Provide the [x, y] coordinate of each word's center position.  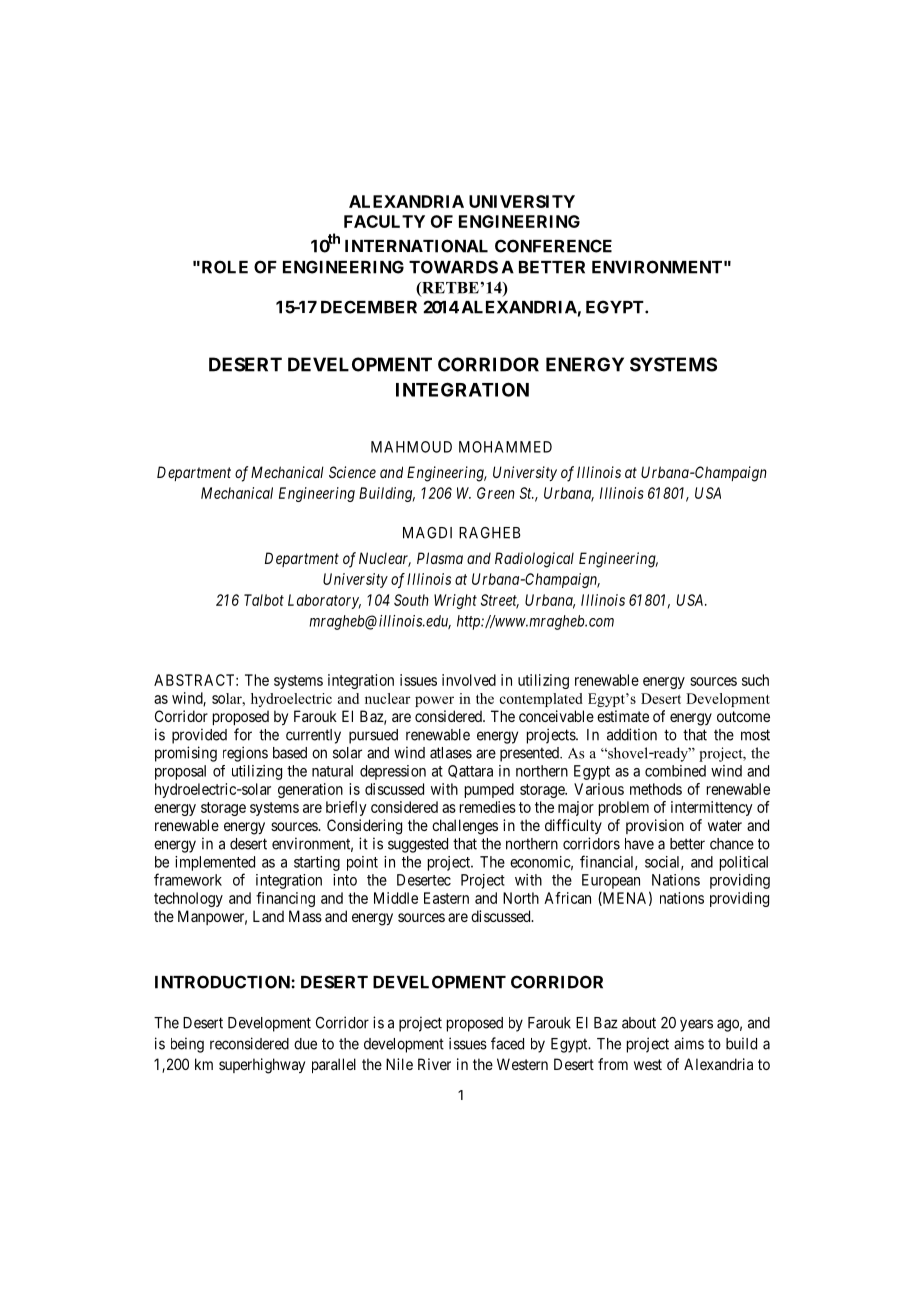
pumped [489, 790]
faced [507, 1043]
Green [496, 493]
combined [675, 771]
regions [245, 754]
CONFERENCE [553, 246]
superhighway [262, 1066]
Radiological [534, 560]
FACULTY [384, 221]
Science [352, 472]
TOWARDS [453, 267]
